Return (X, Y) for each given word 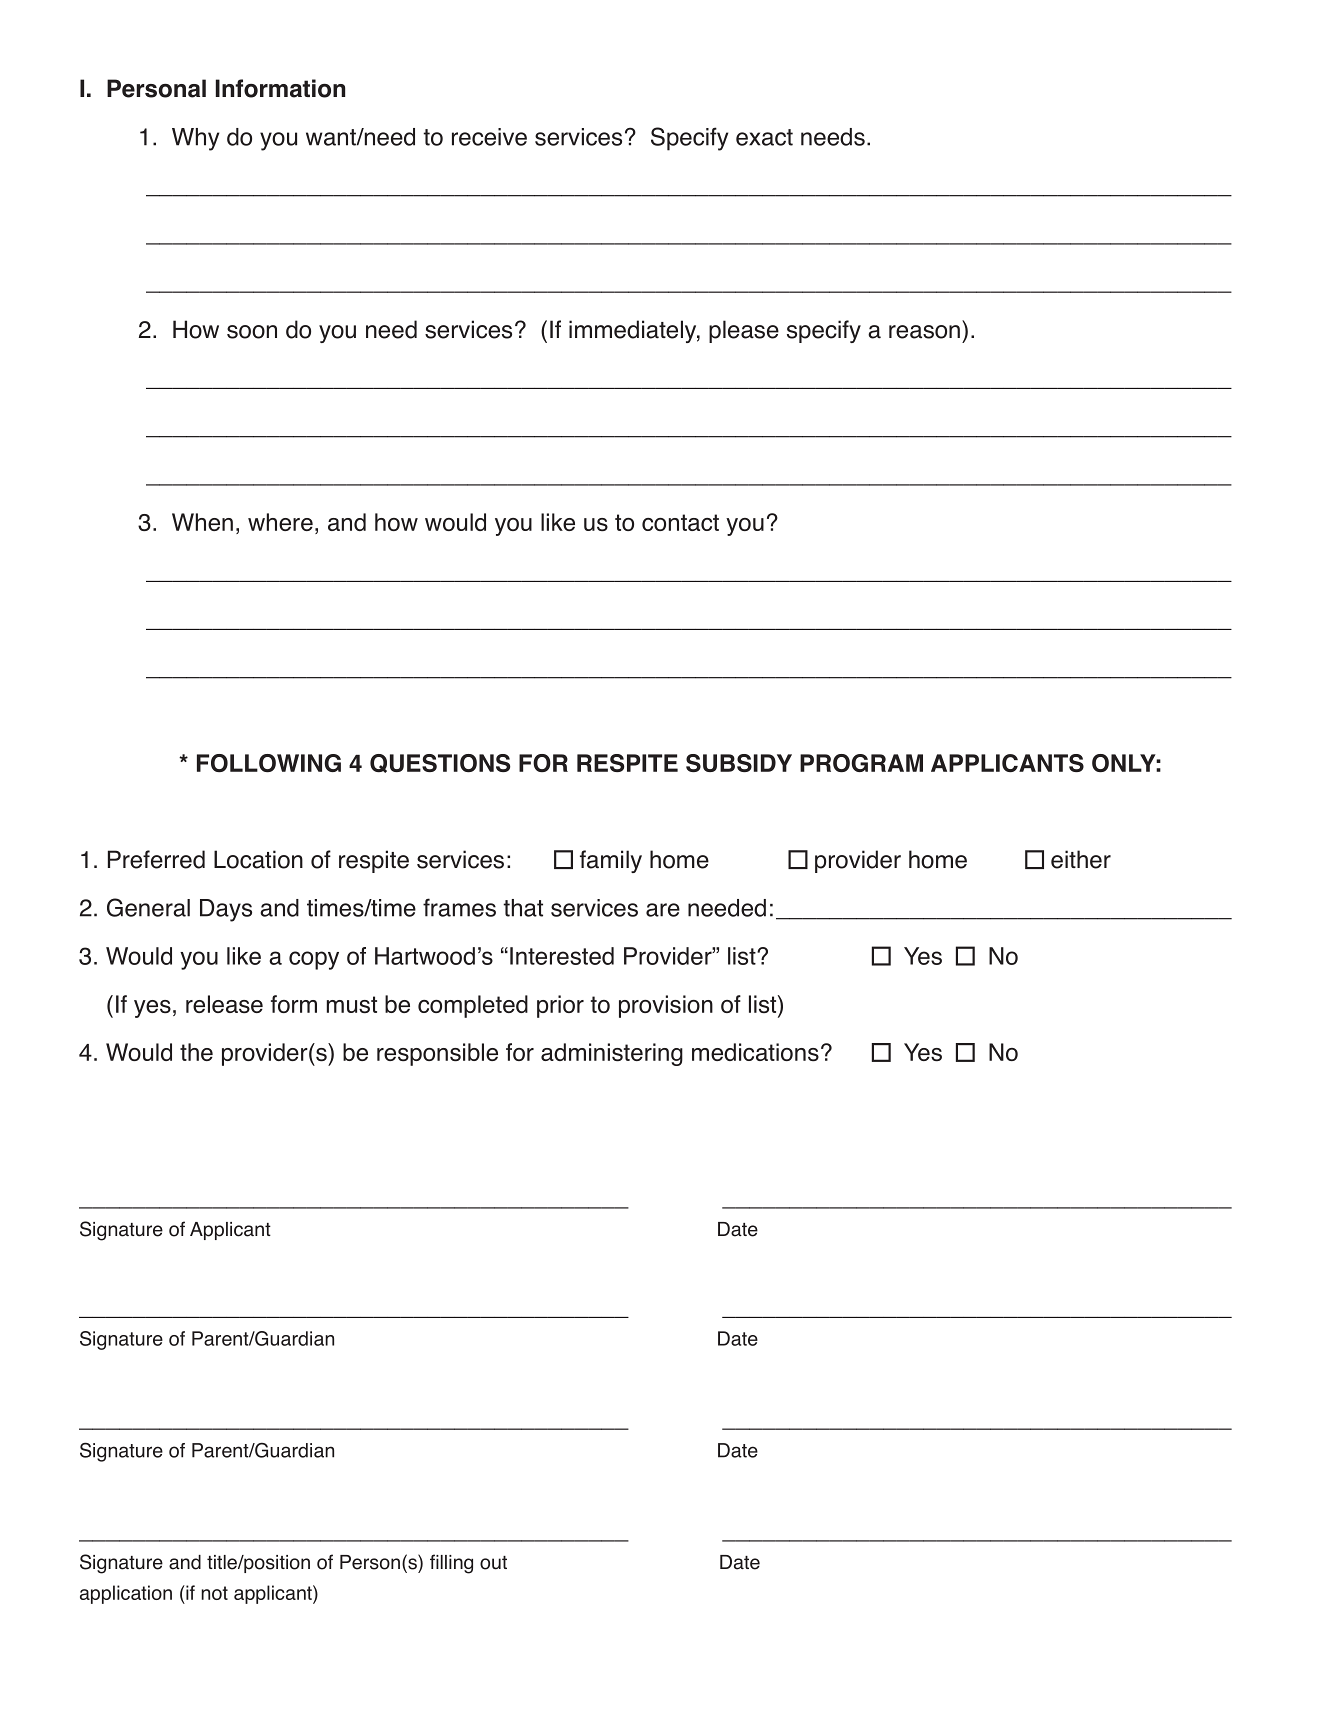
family (611, 861)
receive (489, 137)
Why (195, 139)
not (214, 1593)
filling (451, 1564)
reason (924, 332)
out (493, 1563)
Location (258, 859)
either (1081, 859)
